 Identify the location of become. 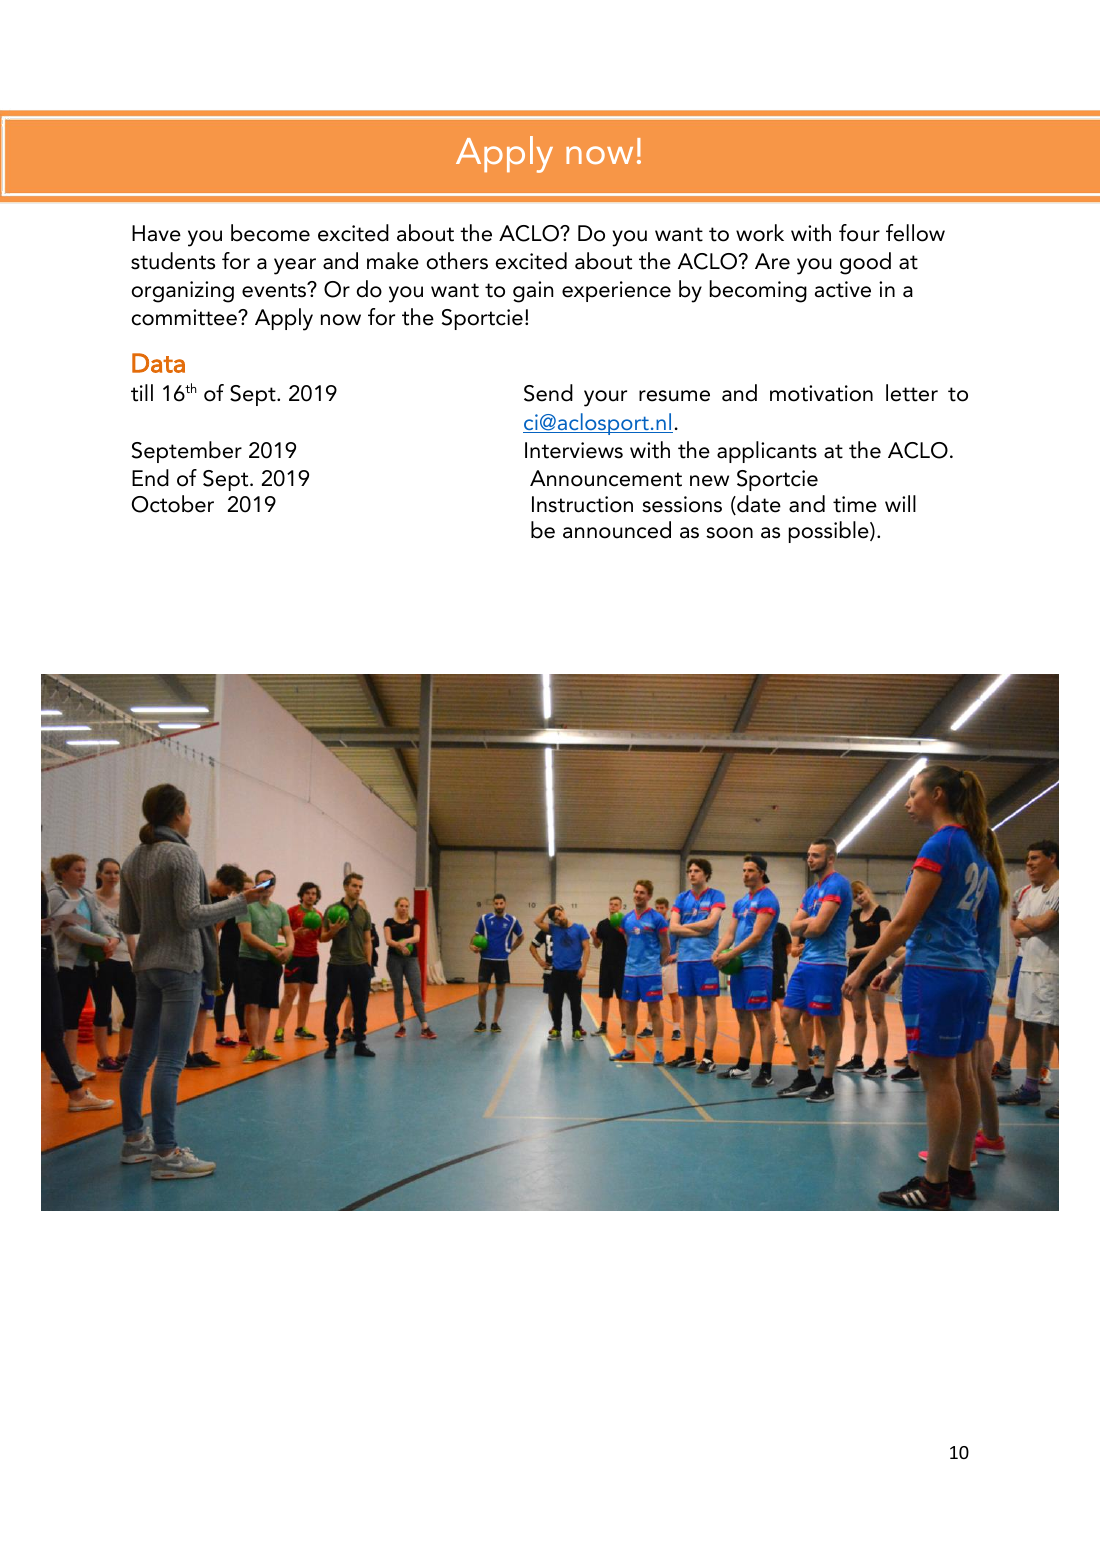
(270, 233).
